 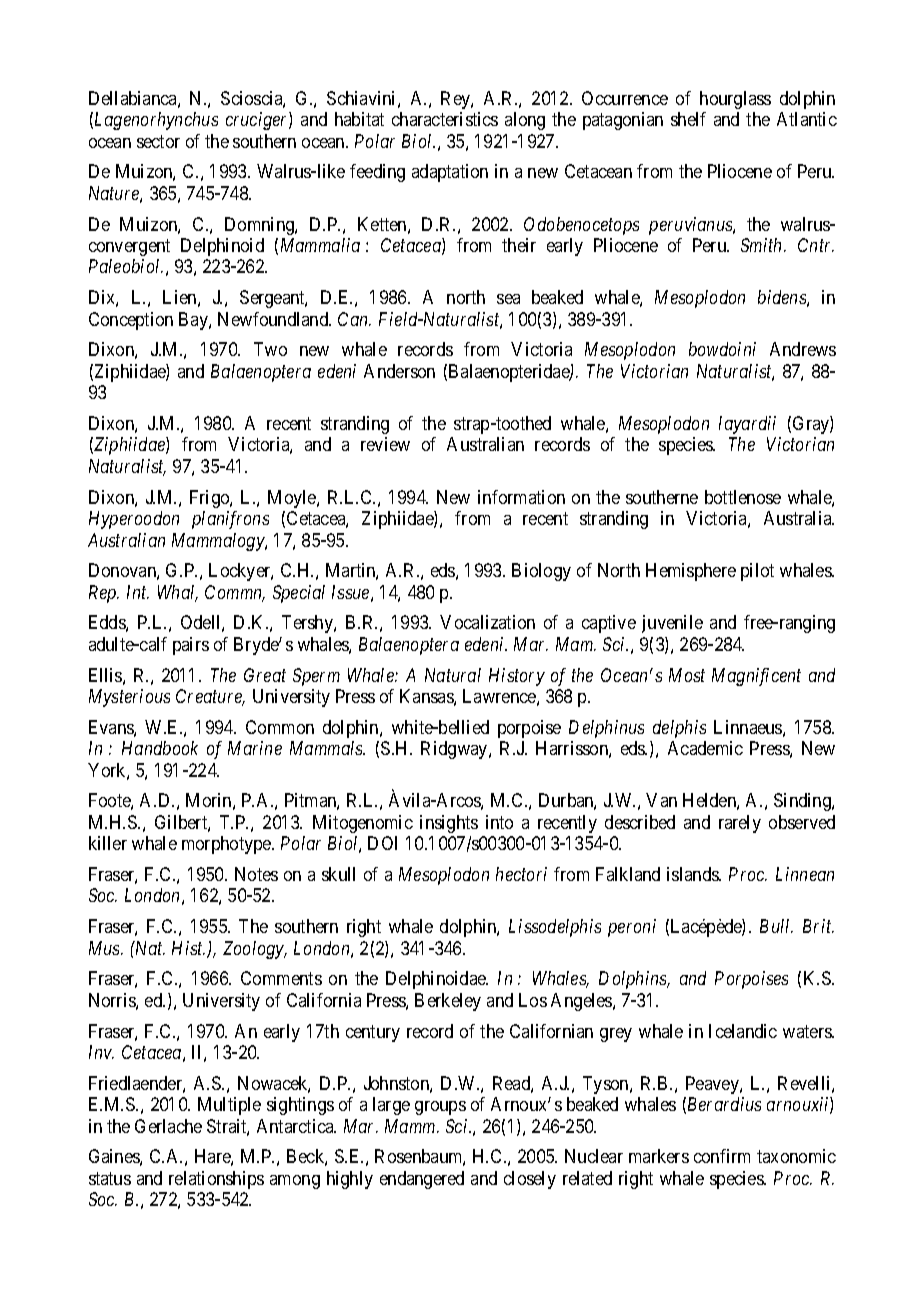 I want to click on pairs, so click(x=191, y=646).
